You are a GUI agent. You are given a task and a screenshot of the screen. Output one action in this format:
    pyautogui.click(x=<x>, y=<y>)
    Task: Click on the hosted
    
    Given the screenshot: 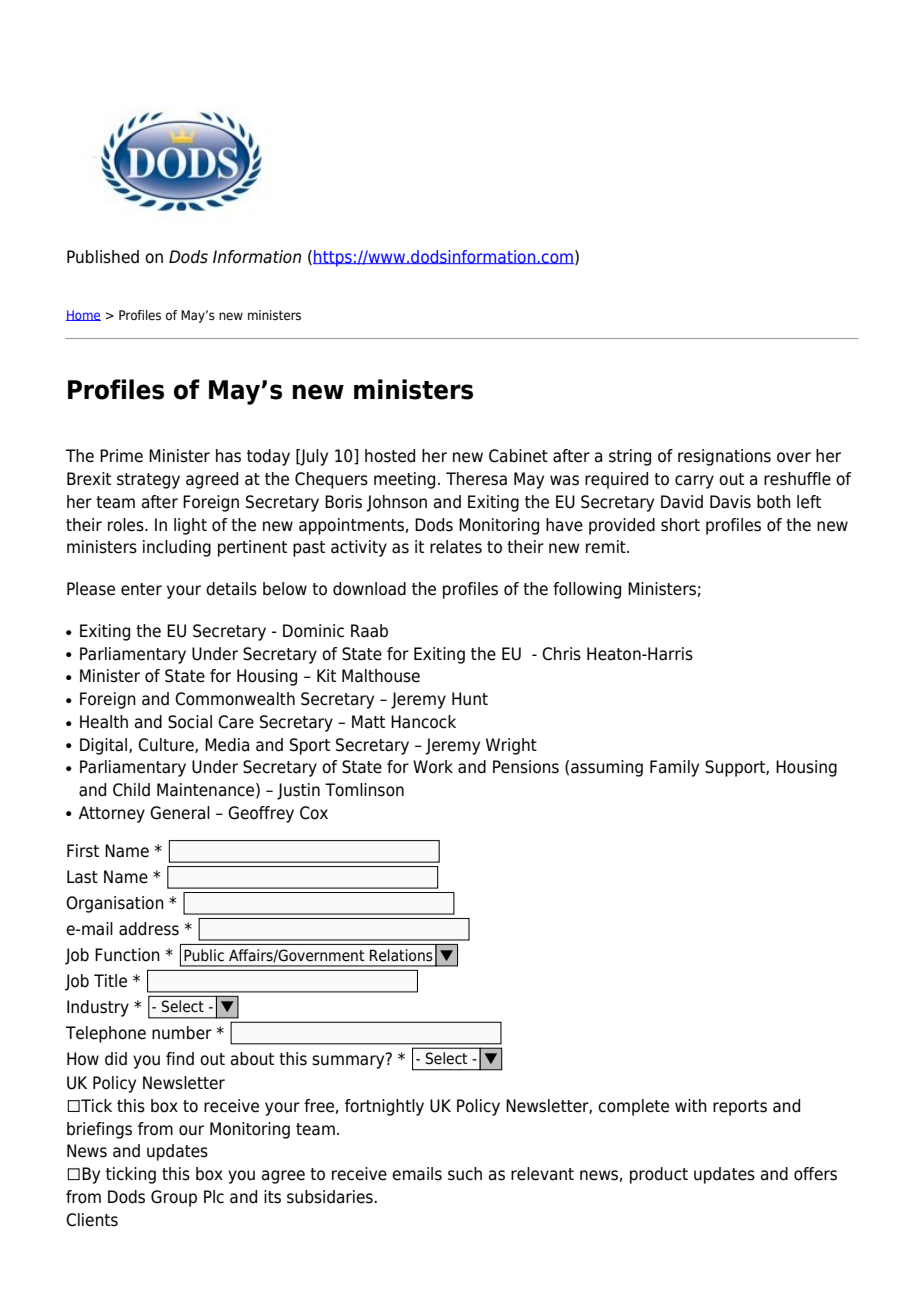 What is the action you would take?
    pyautogui.click(x=390, y=456)
